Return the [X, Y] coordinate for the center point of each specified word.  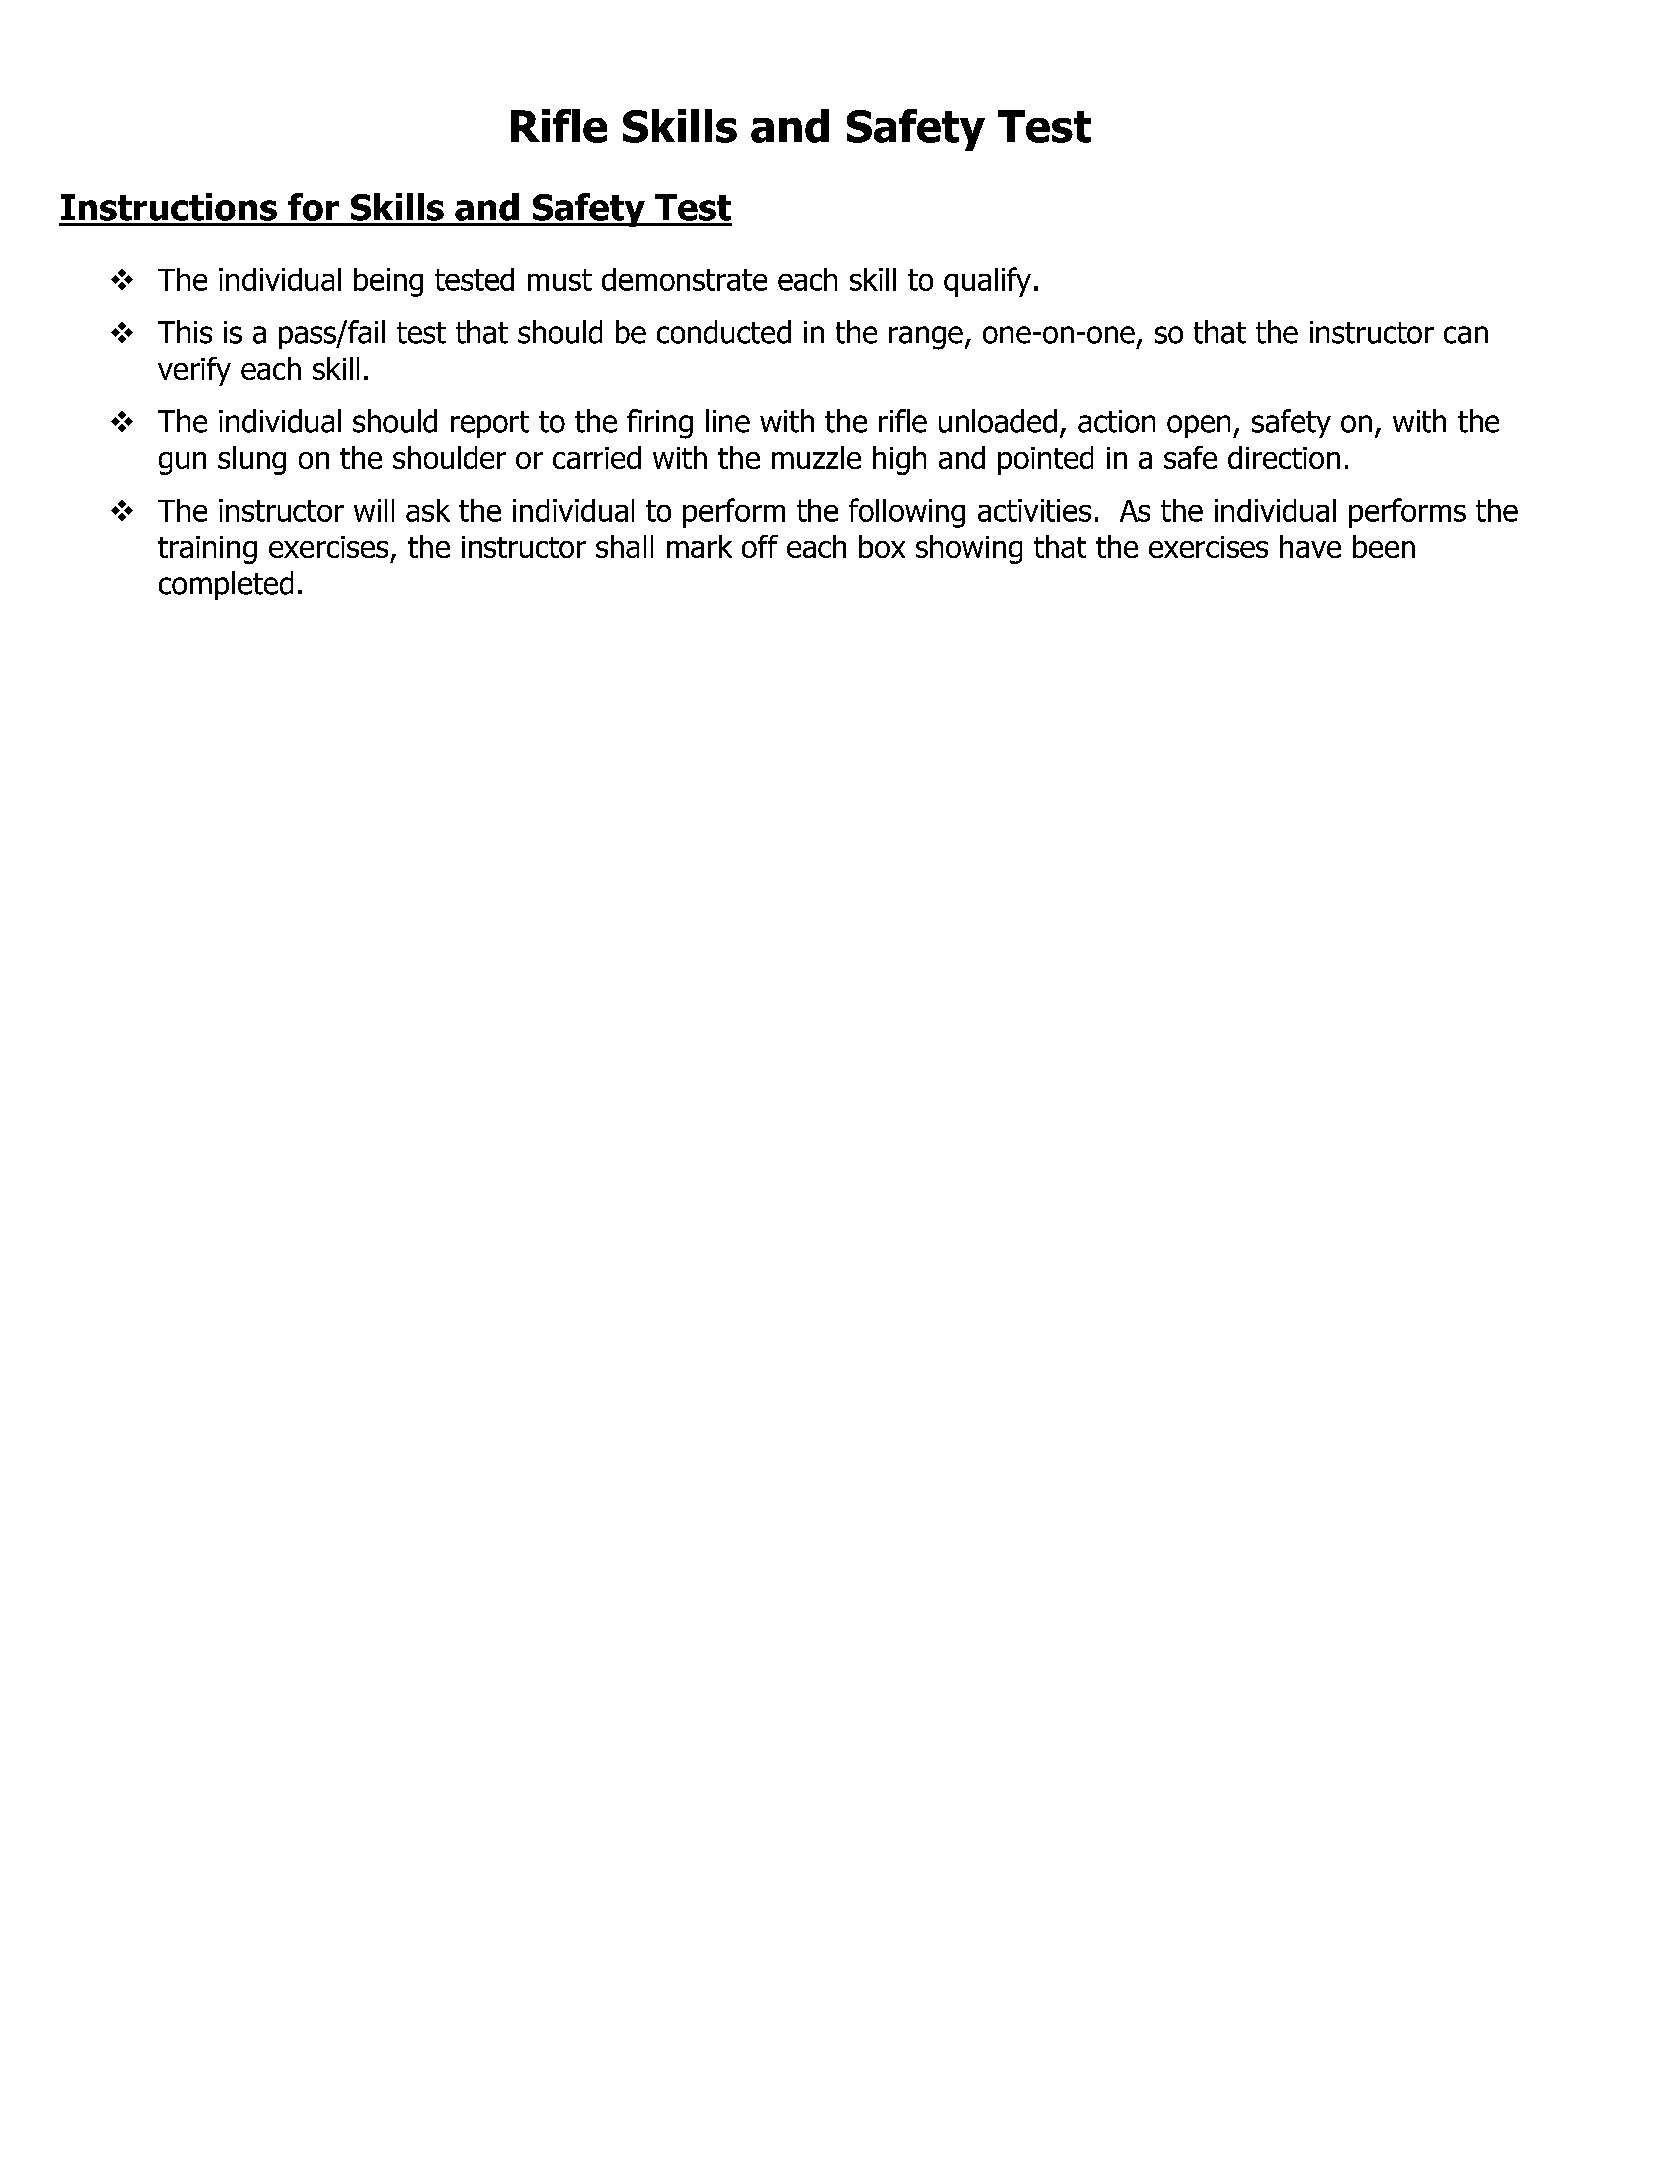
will [374, 510]
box [882, 546]
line [728, 421]
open [1198, 426]
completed [226, 585]
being [388, 282]
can [1466, 335]
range [926, 338]
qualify [987, 282]
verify [194, 371]
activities [1034, 510]
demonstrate [684, 279]
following [907, 513]
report [490, 424]
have [1310, 546]
